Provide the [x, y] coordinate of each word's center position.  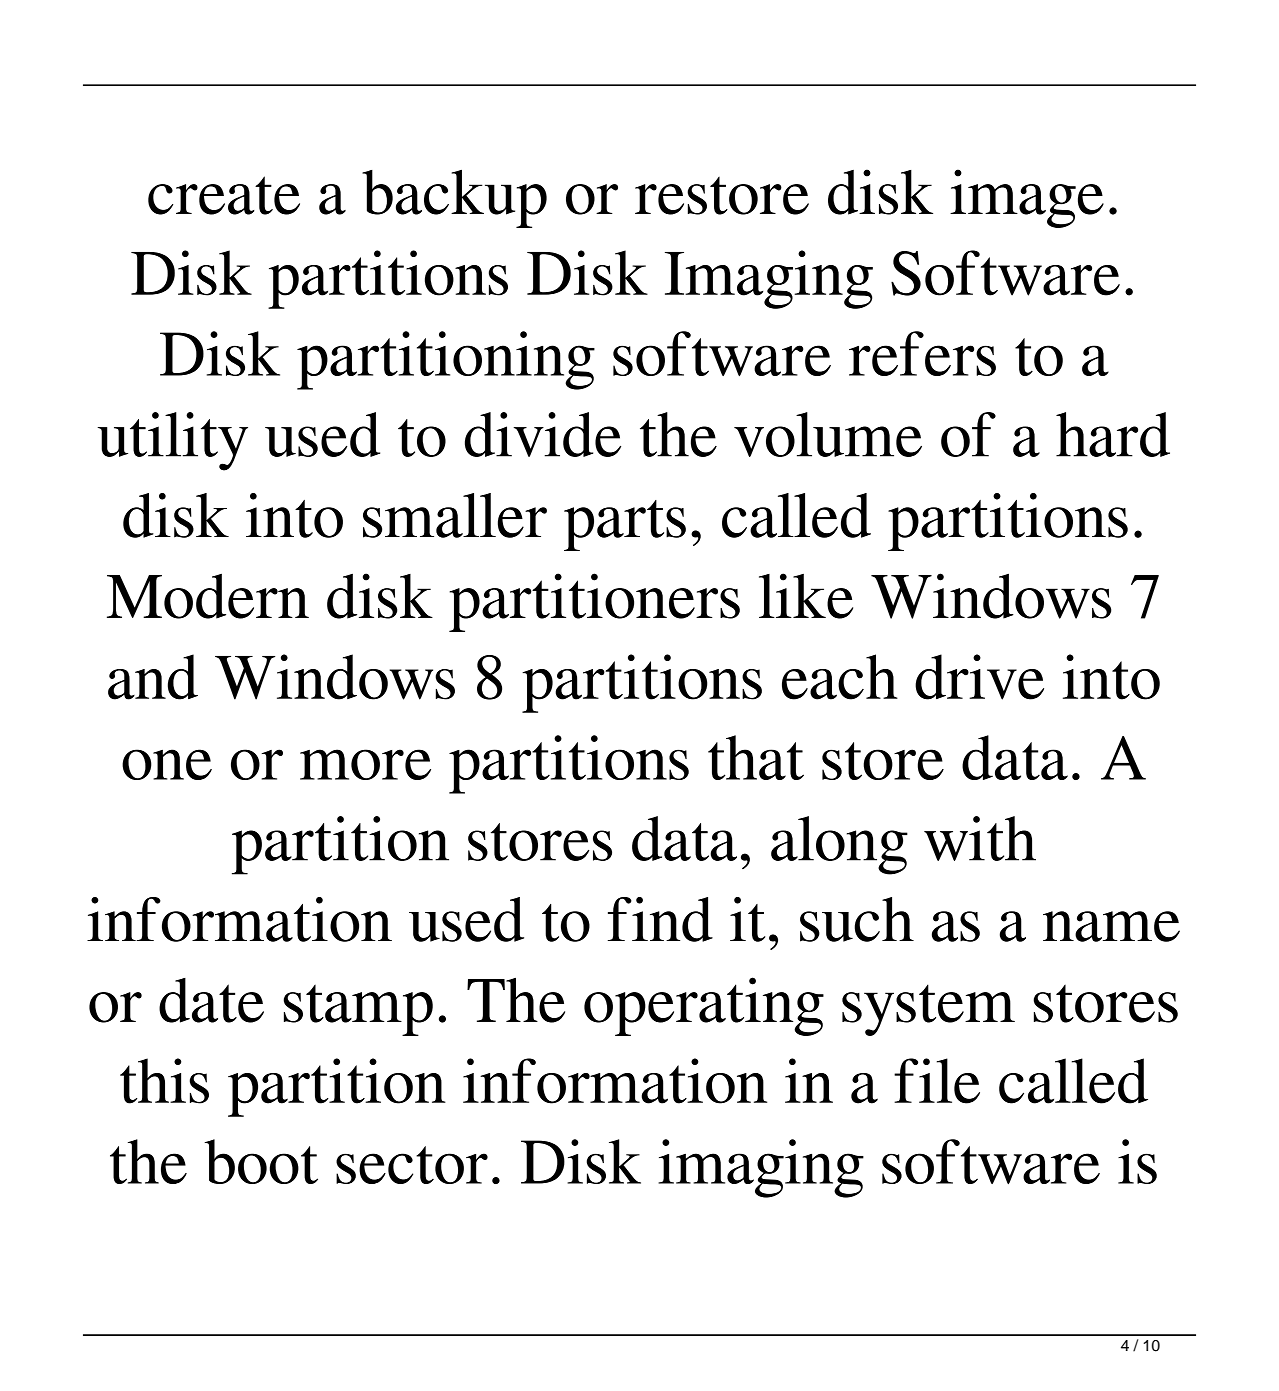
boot [261, 1161]
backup [454, 198]
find [660, 919]
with [980, 838]
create [224, 195]
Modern [208, 596]
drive [979, 677]
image [1027, 198]
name [1111, 926]
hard [1113, 434]
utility [172, 441]
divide [543, 434]
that [756, 757]
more [365, 764]
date [211, 1000]
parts [625, 525]
